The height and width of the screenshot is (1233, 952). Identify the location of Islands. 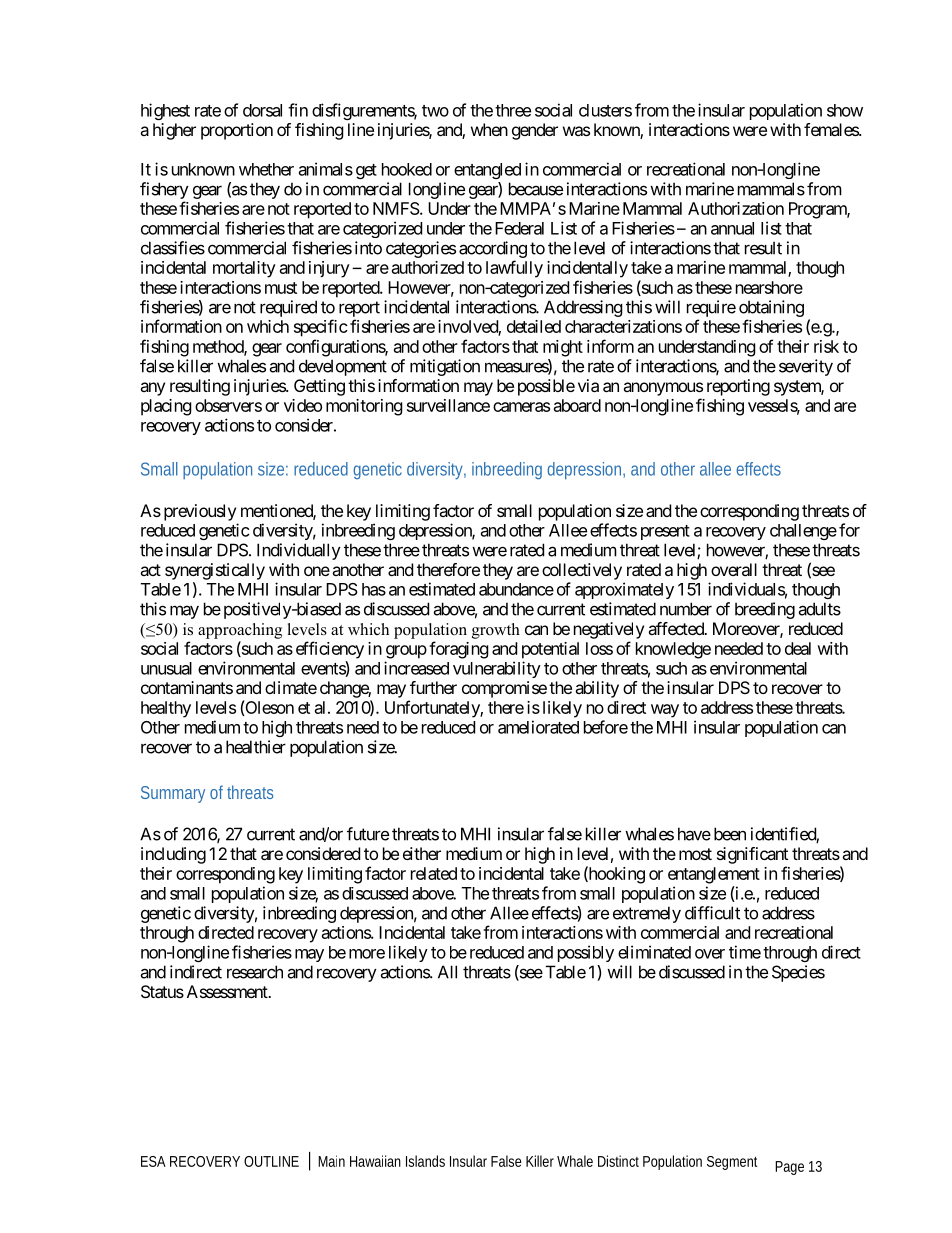
(425, 1161).
